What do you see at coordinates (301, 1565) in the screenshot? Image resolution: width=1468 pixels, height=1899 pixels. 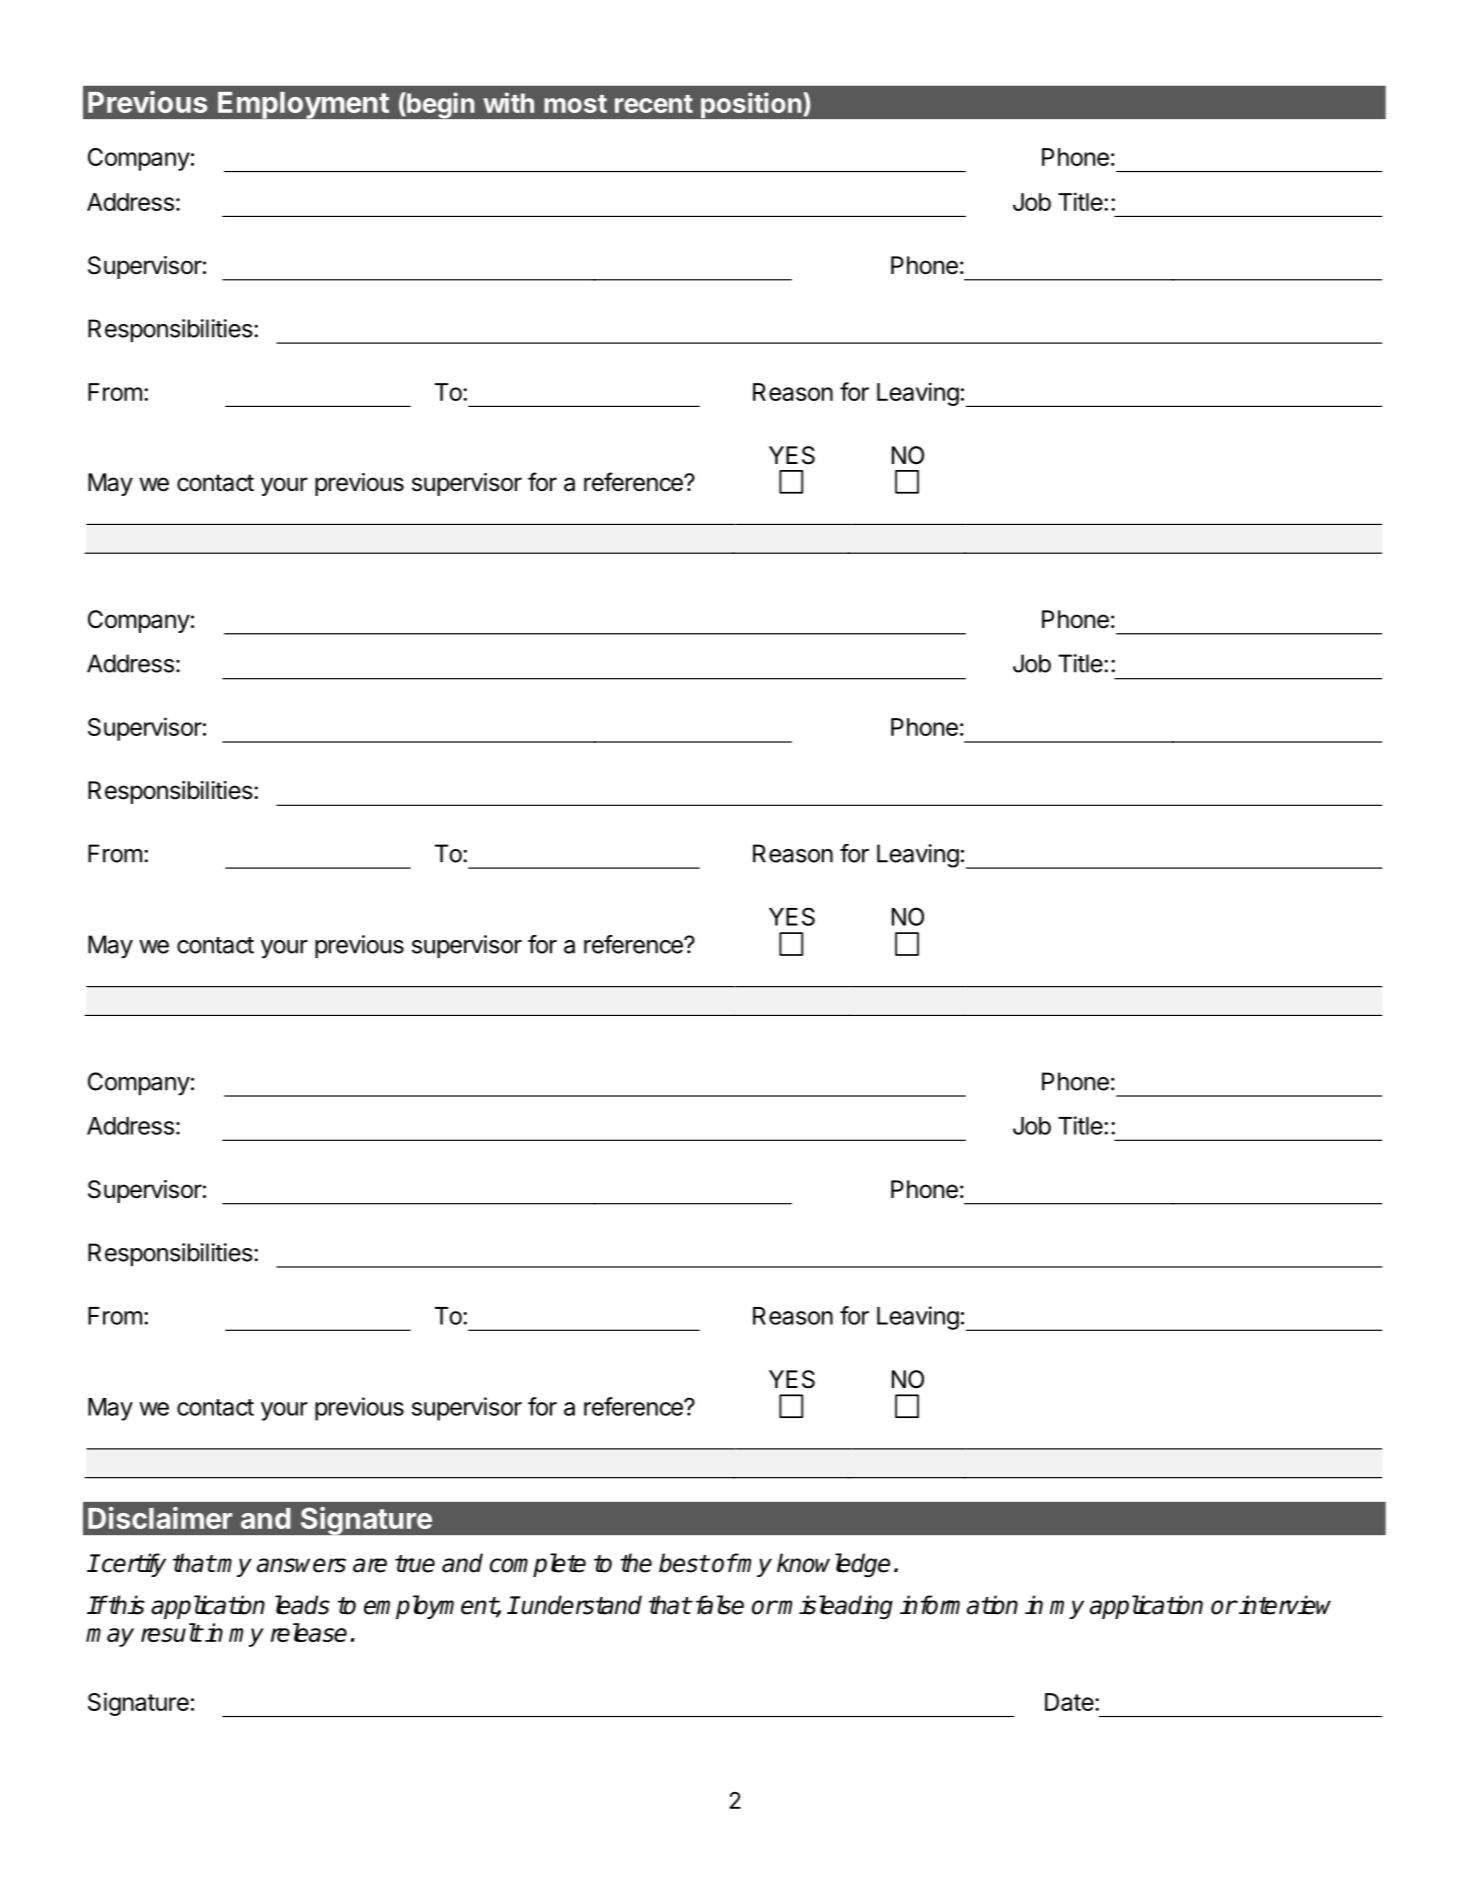 I see `answers` at bounding box center [301, 1565].
